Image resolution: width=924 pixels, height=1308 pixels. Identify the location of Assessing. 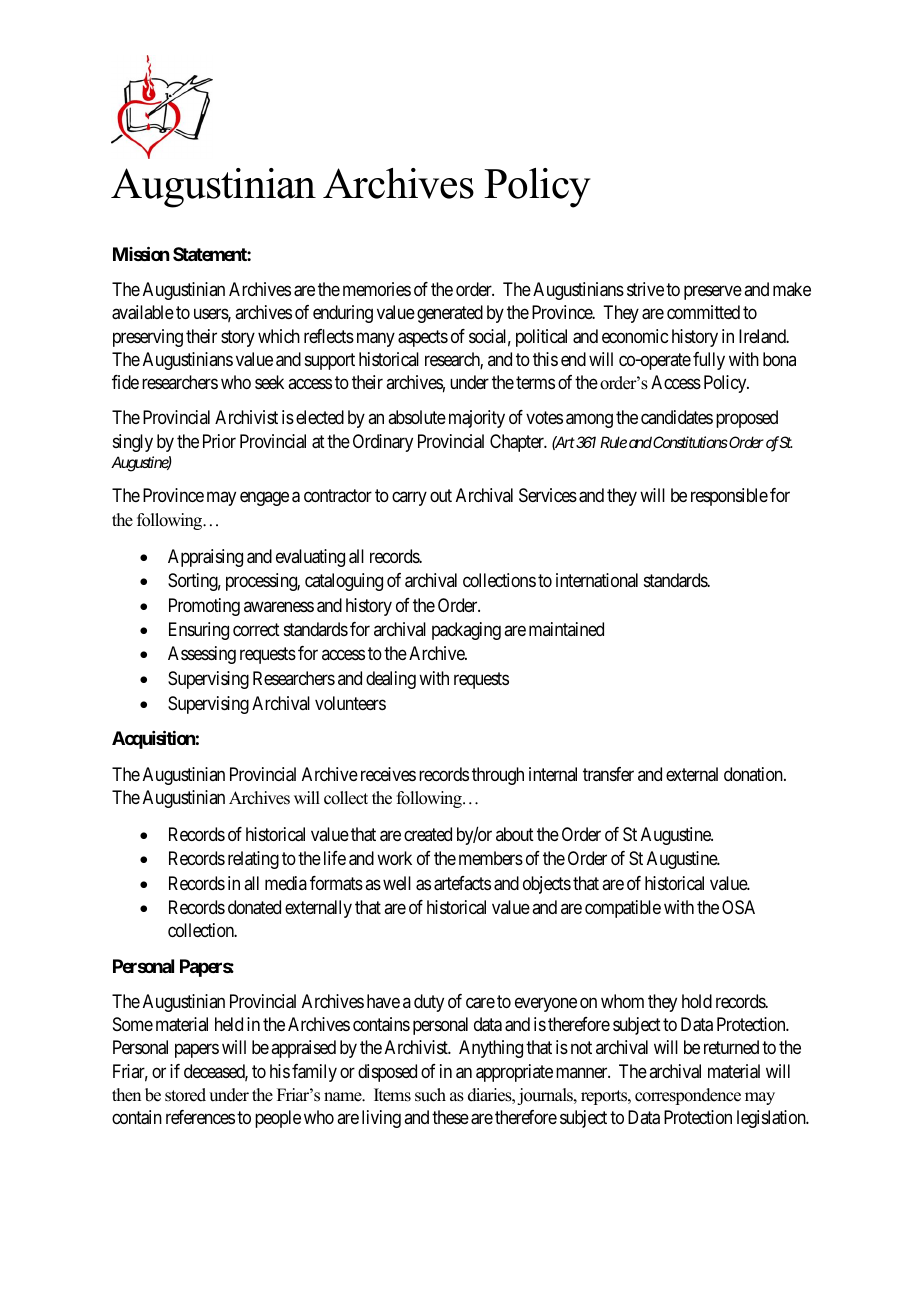
(202, 655).
